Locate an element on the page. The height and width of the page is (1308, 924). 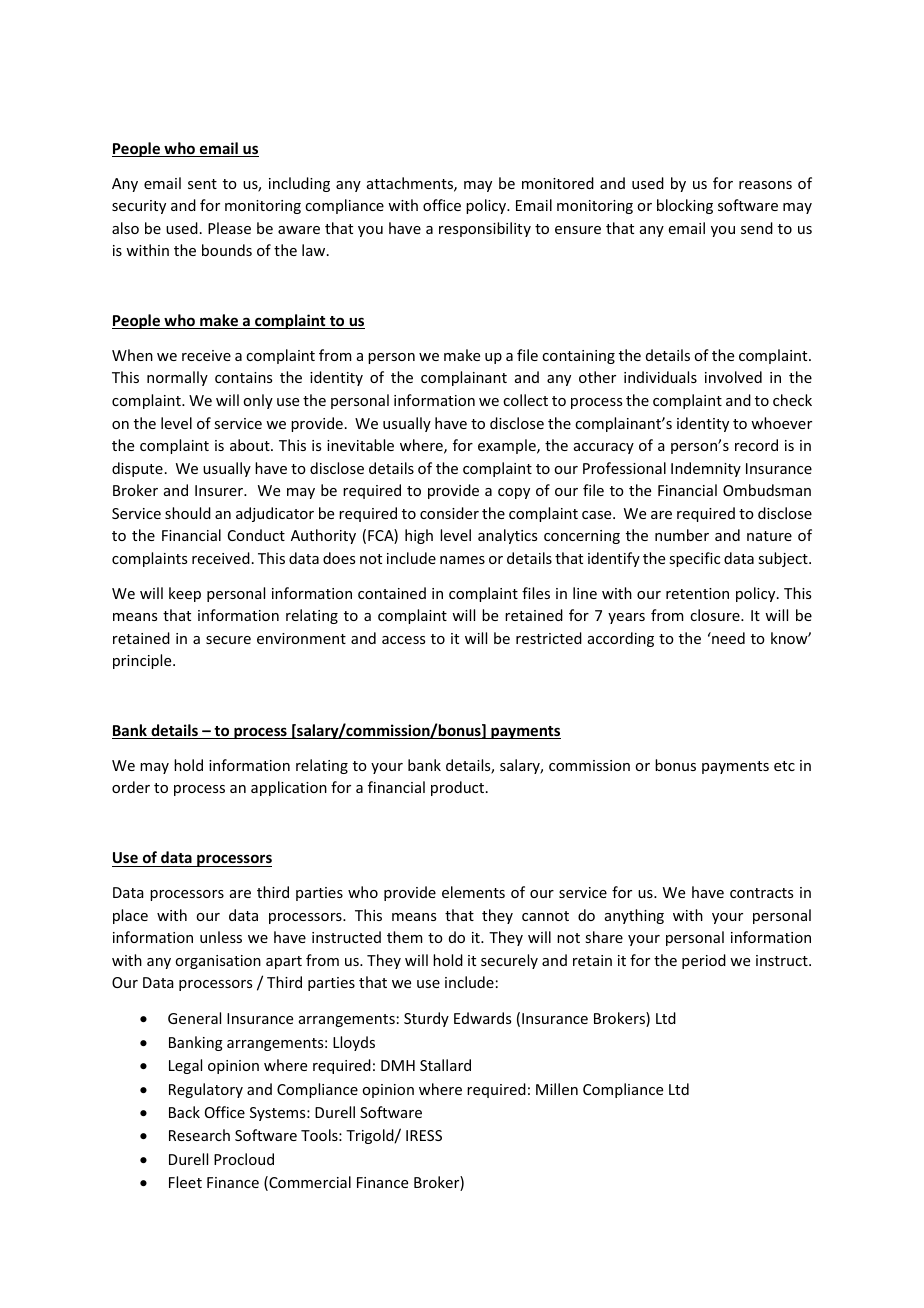
etc is located at coordinates (784, 766).
